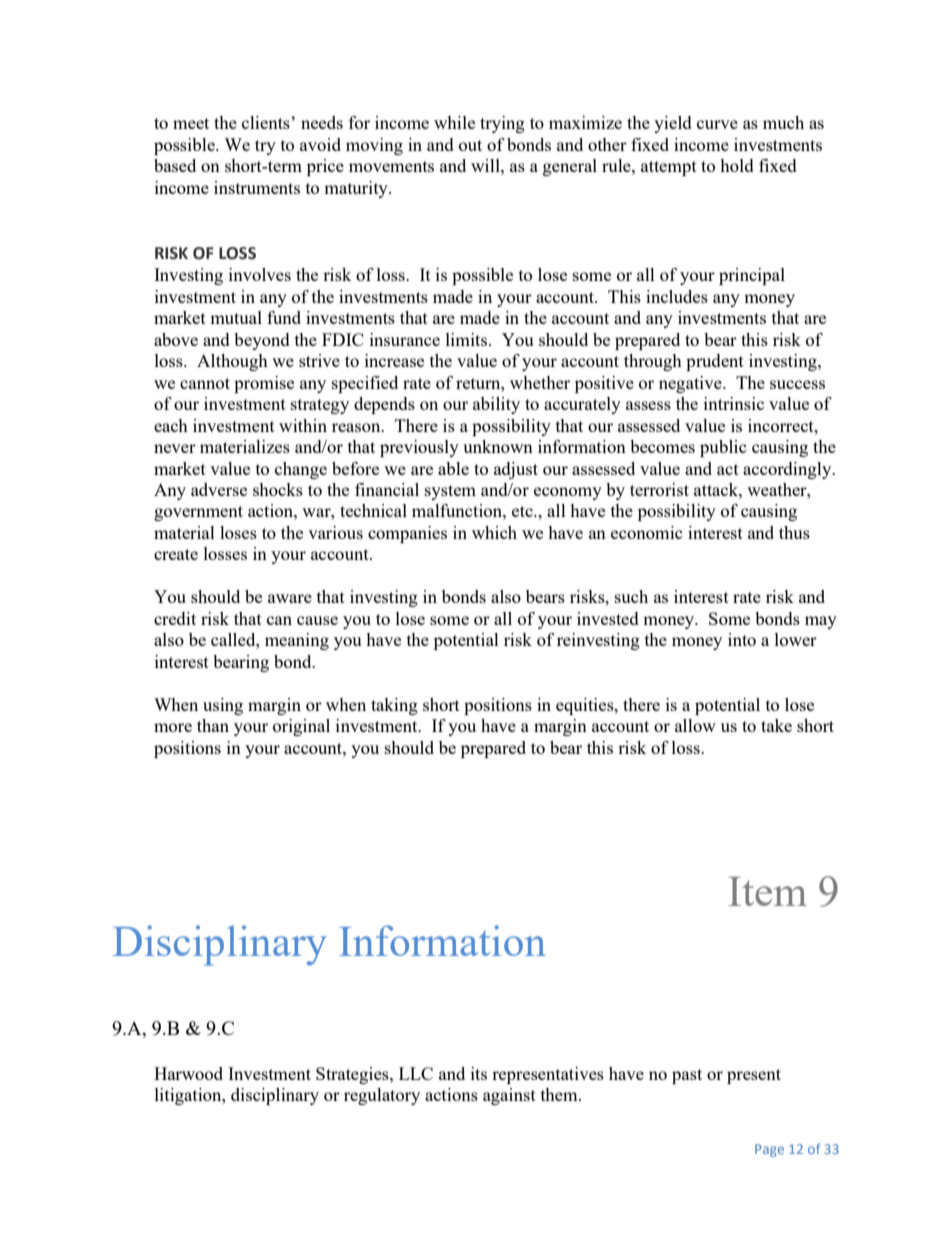 The width and height of the page is (952, 1233). What do you see at coordinates (297, 641) in the page?
I see `meaning` at bounding box center [297, 641].
